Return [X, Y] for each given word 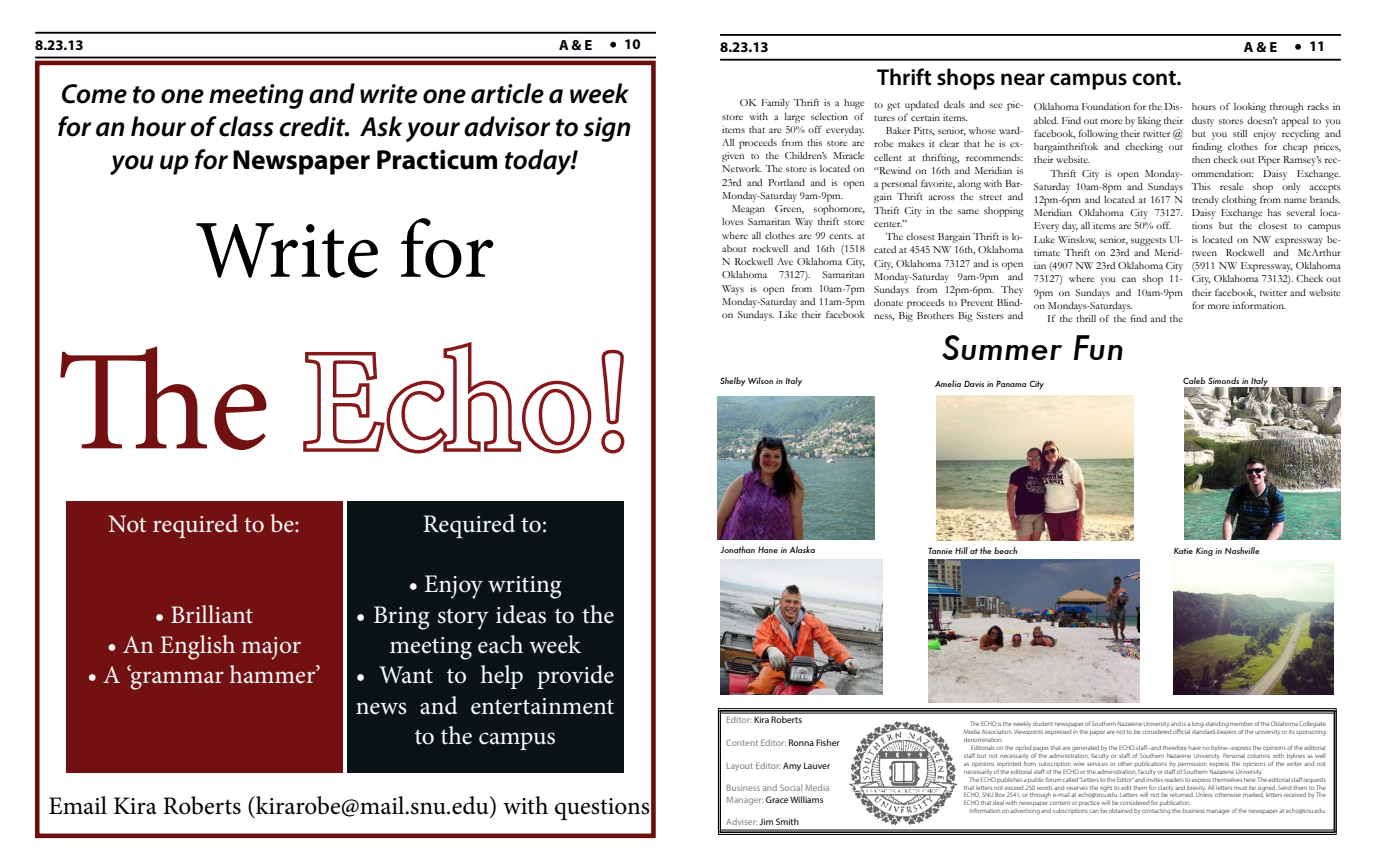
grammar [176, 679]
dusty [1203, 122]
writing [525, 587]
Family [776, 104]
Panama [1011, 383]
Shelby [733, 381]
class [246, 126]
